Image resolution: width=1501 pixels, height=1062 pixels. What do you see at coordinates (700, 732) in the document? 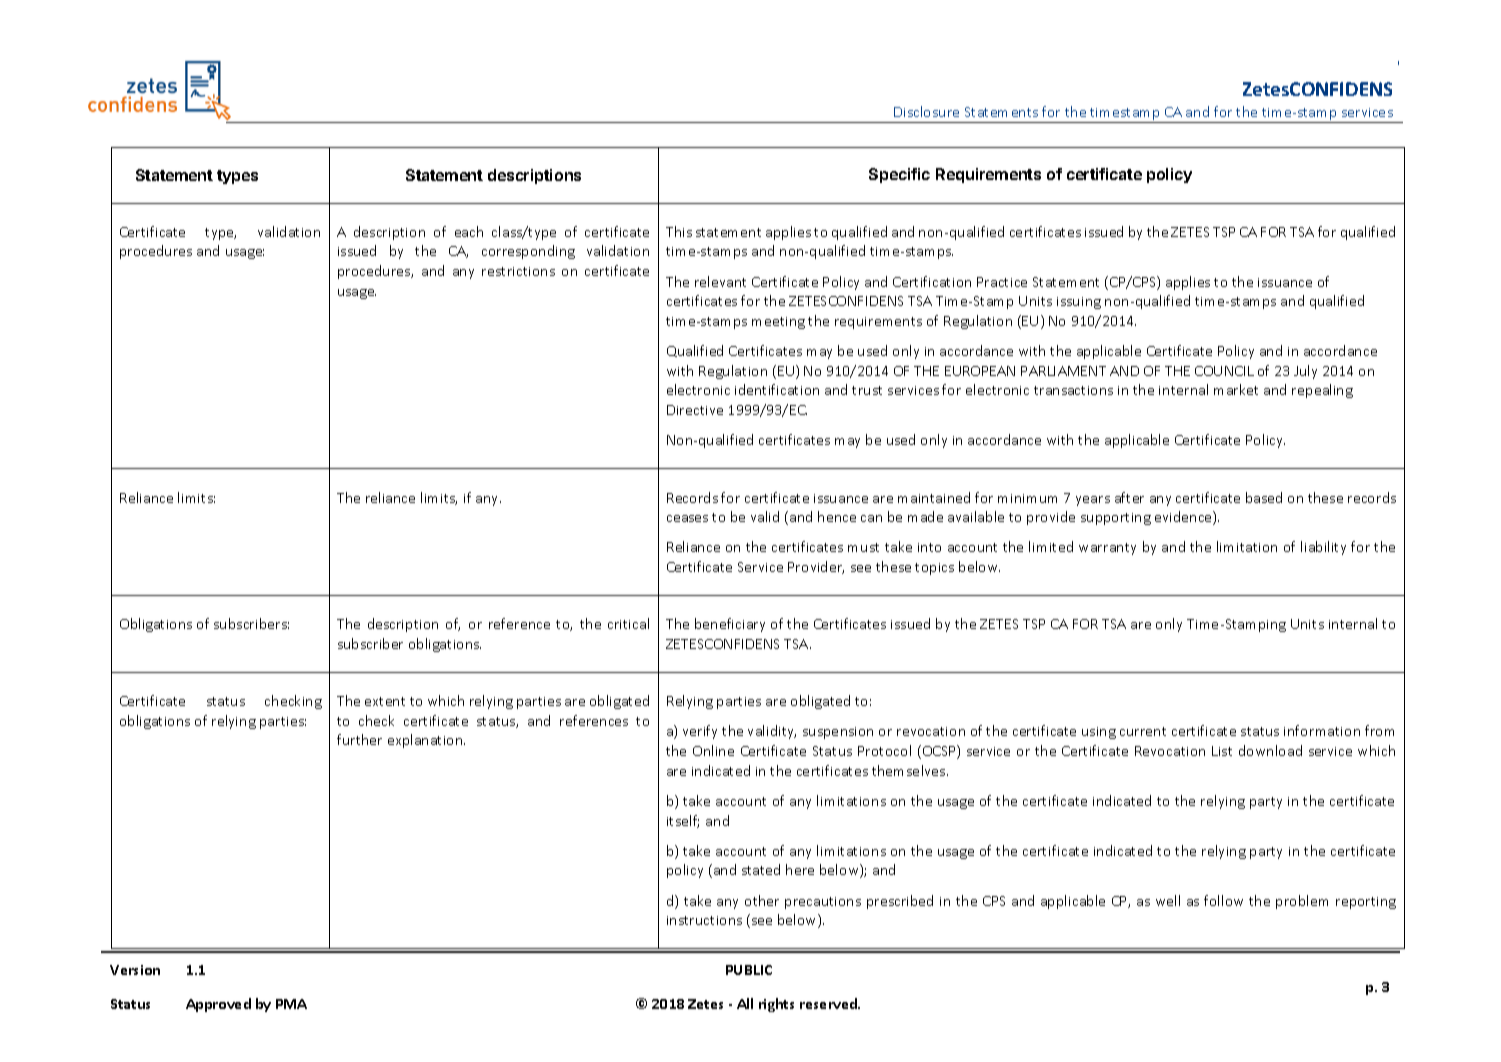
I see `verify` at bounding box center [700, 732].
